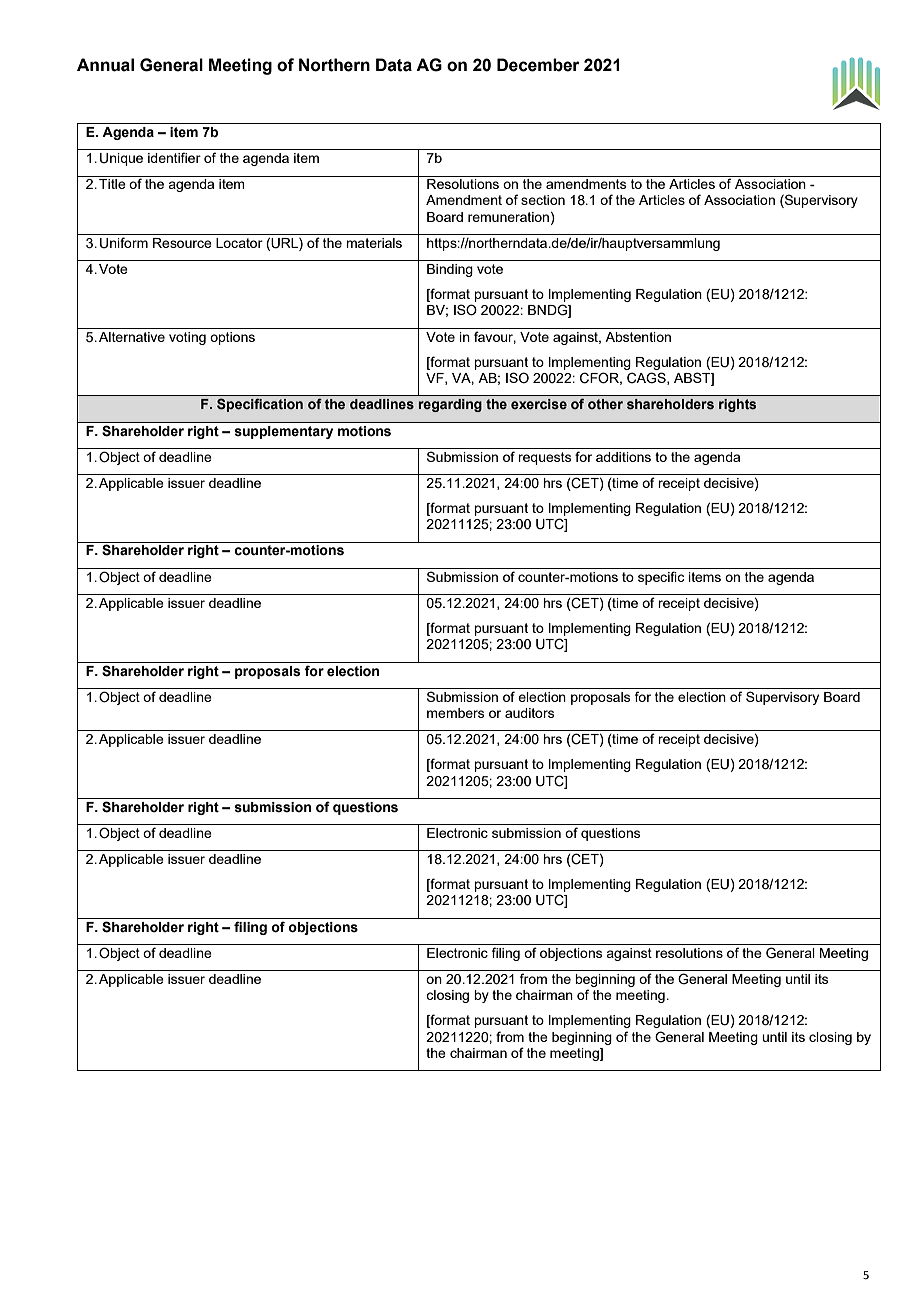  What do you see at coordinates (545, 458) in the image?
I see `requests` at bounding box center [545, 458].
